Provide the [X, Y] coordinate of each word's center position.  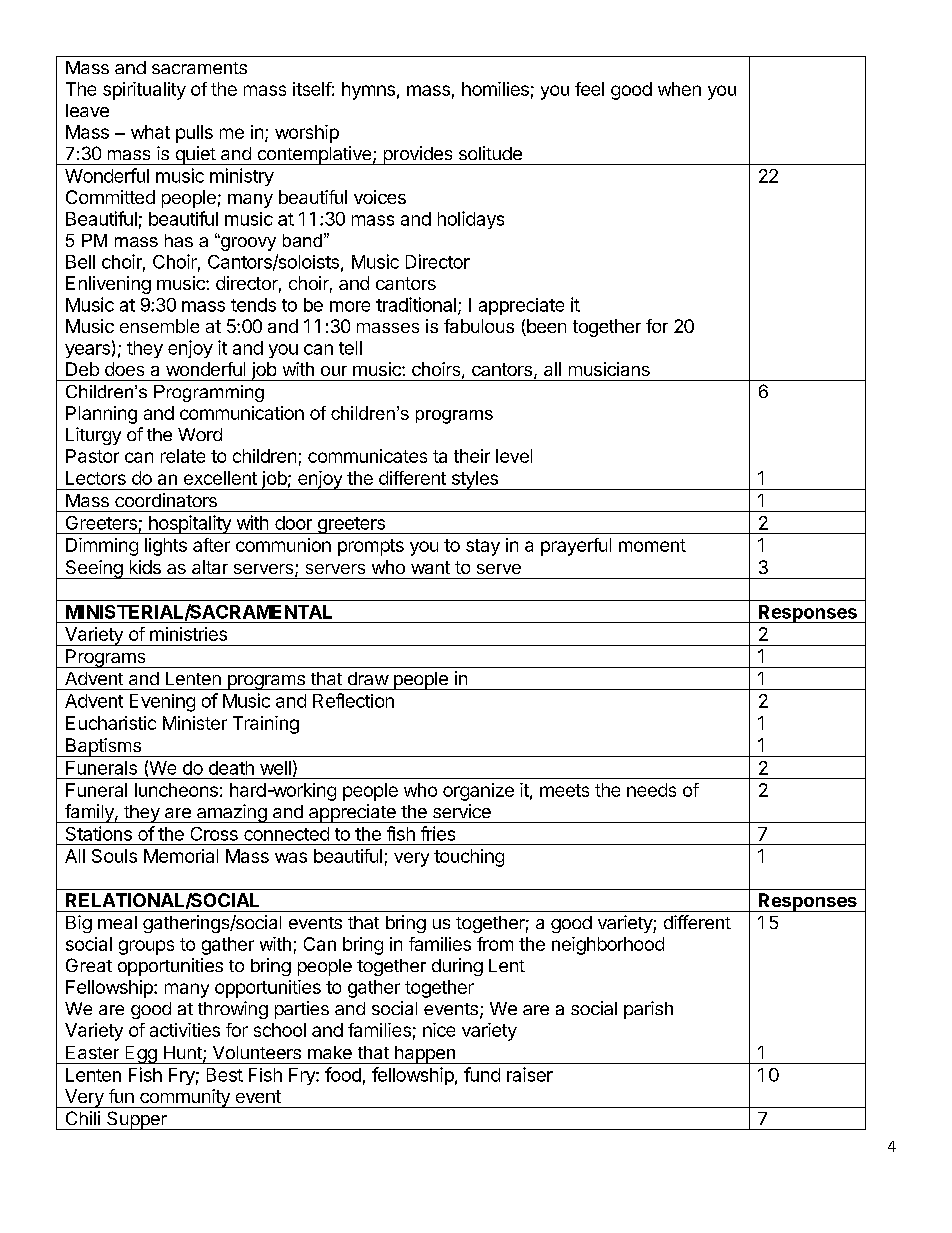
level [514, 456]
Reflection [353, 700]
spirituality [144, 91]
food [343, 1074]
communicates [367, 456]
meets [564, 790]
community [185, 1098]
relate [183, 456]
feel [589, 89]
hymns [368, 91]
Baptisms [103, 747]
